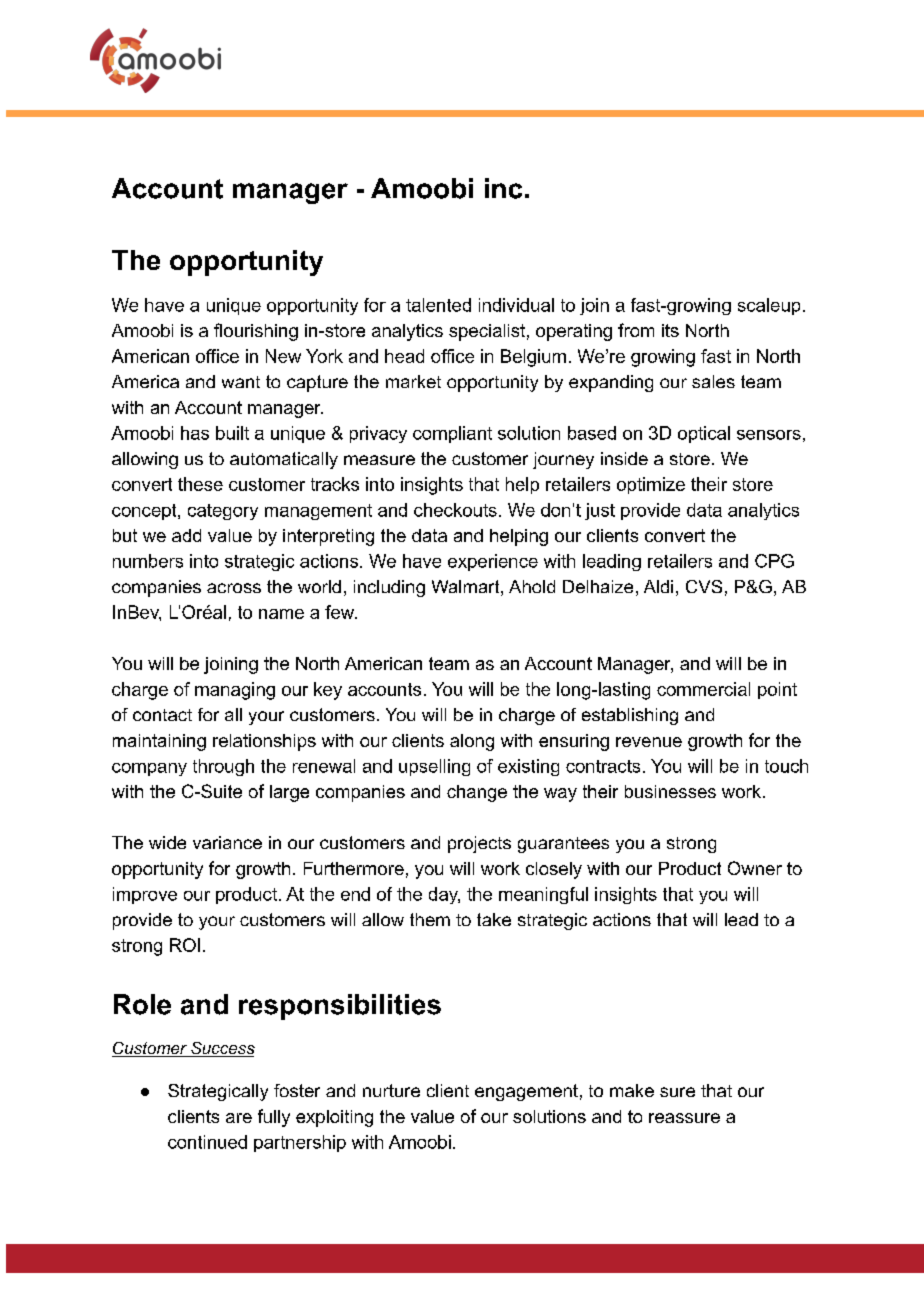 The height and width of the document is (1307, 924). Describe the element at coordinates (632, 1090) in the document. I see `make` at that location.
